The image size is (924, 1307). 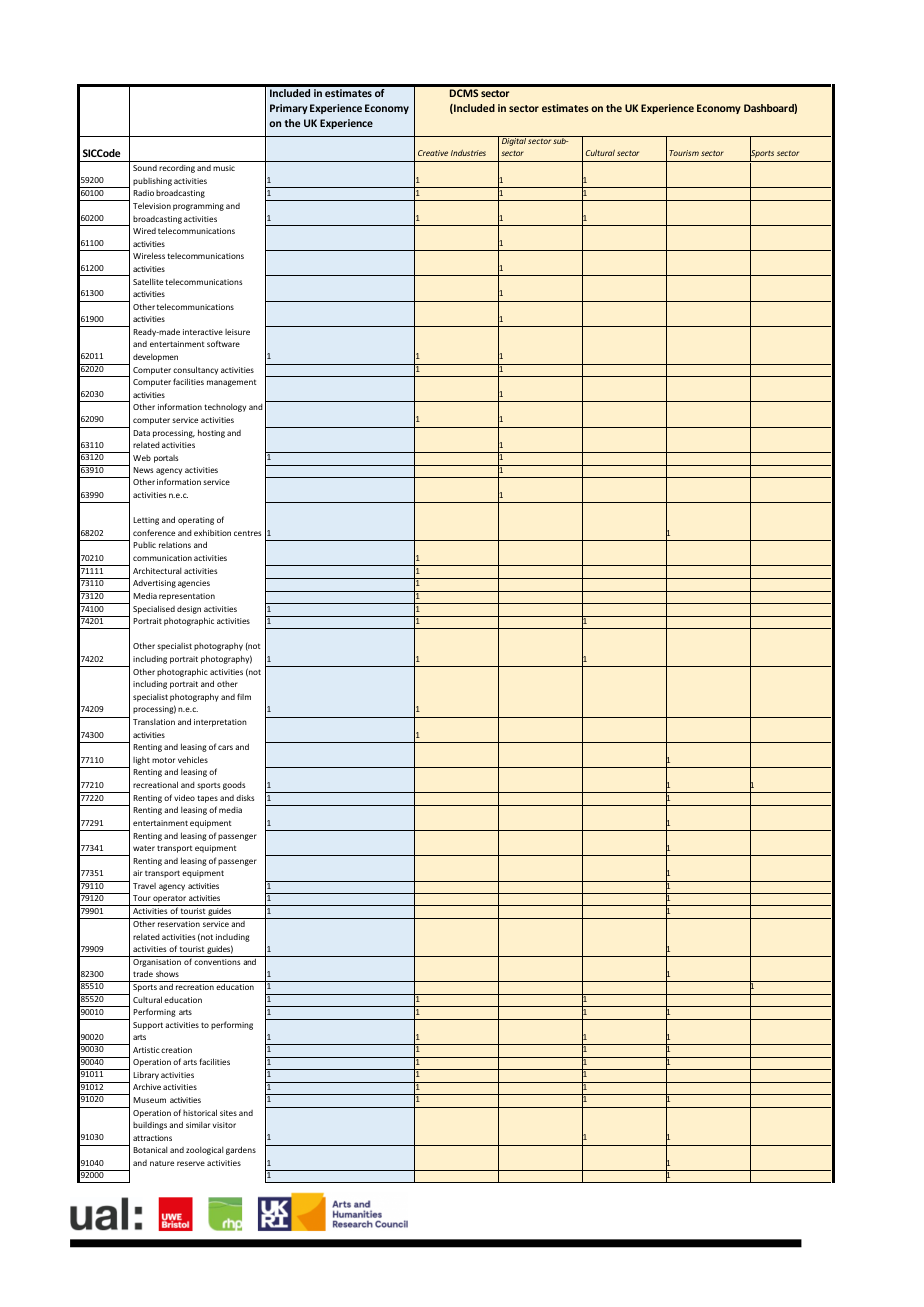 I want to click on sites, so click(x=228, y=1113).
